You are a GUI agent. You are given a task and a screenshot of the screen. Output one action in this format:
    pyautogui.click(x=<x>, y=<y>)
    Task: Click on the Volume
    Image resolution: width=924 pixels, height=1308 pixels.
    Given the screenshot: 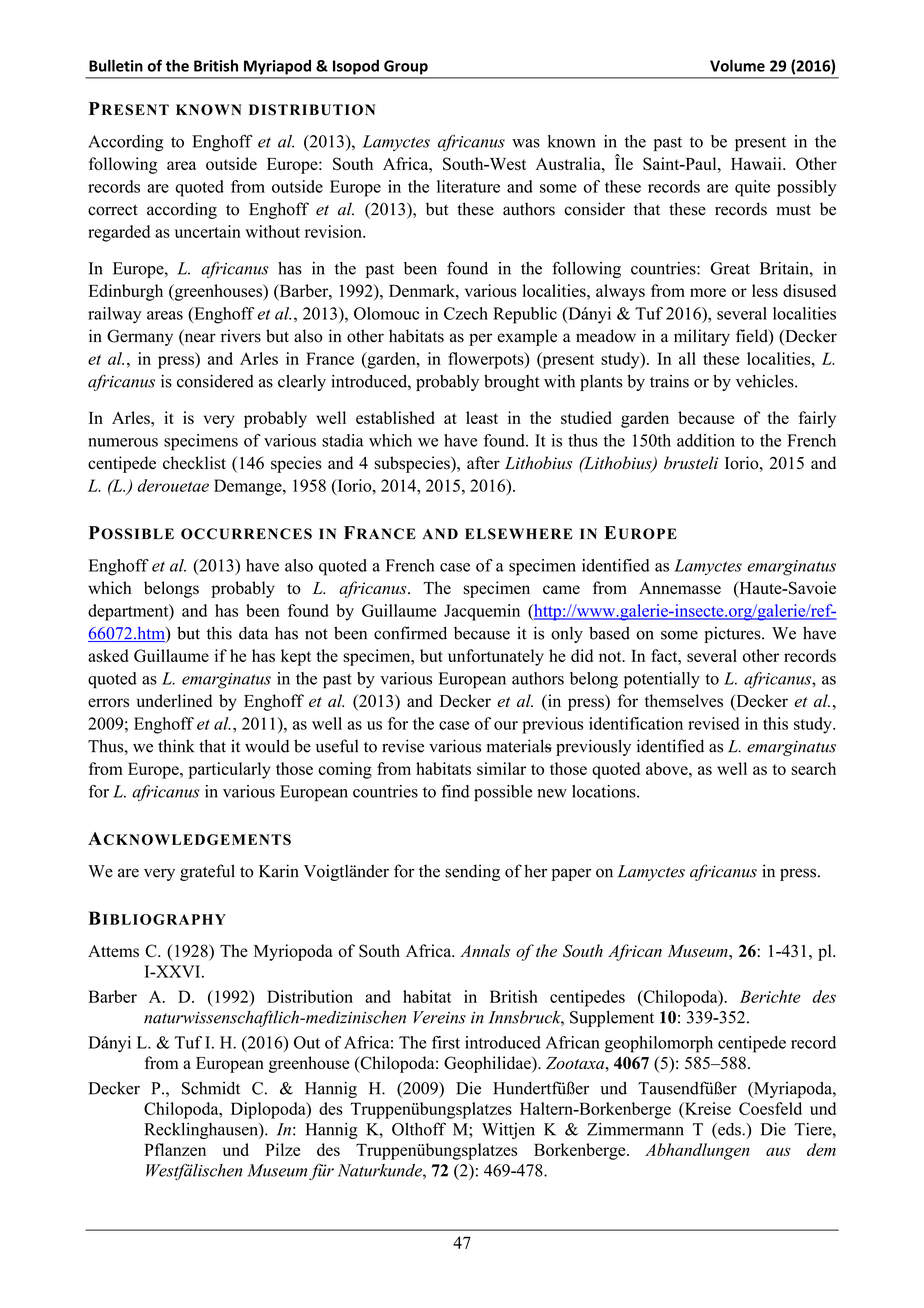 What is the action you would take?
    pyautogui.click(x=737, y=65)
